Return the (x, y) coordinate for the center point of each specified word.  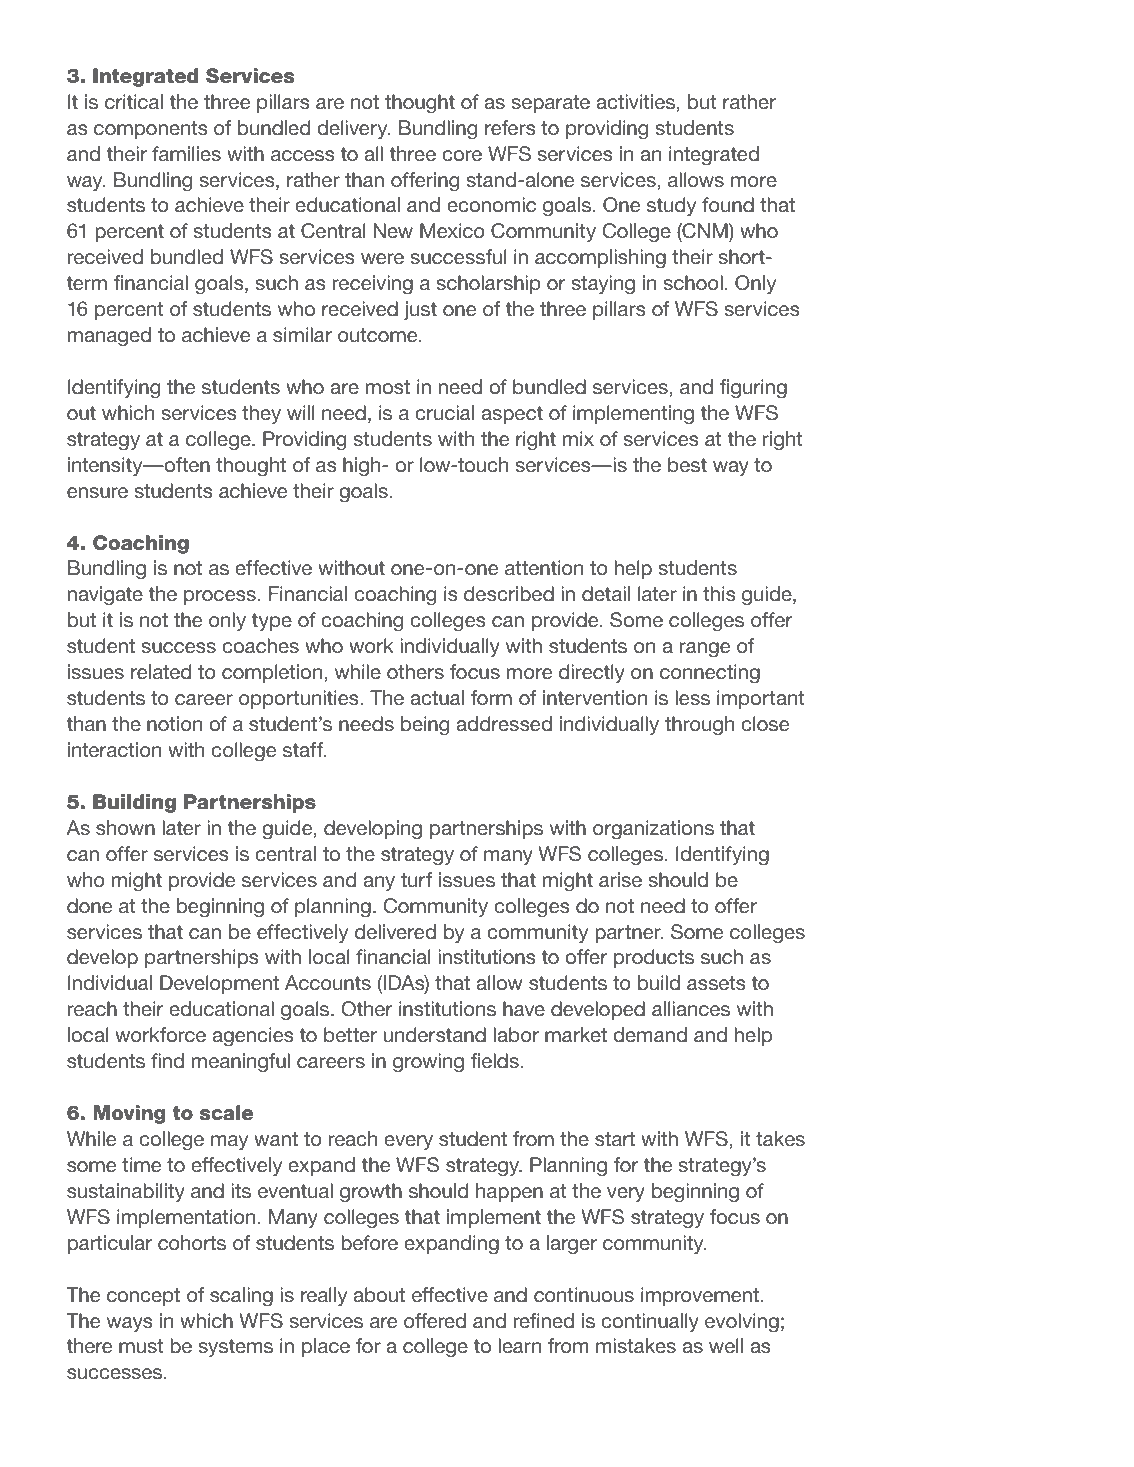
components (151, 130)
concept (143, 1297)
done (89, 905)
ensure (97, 492)
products (654, 958)
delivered (395, 931)
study (671, 206)
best (687, 464)
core (462, 155)
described (509, 593)
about (379, 1294)
